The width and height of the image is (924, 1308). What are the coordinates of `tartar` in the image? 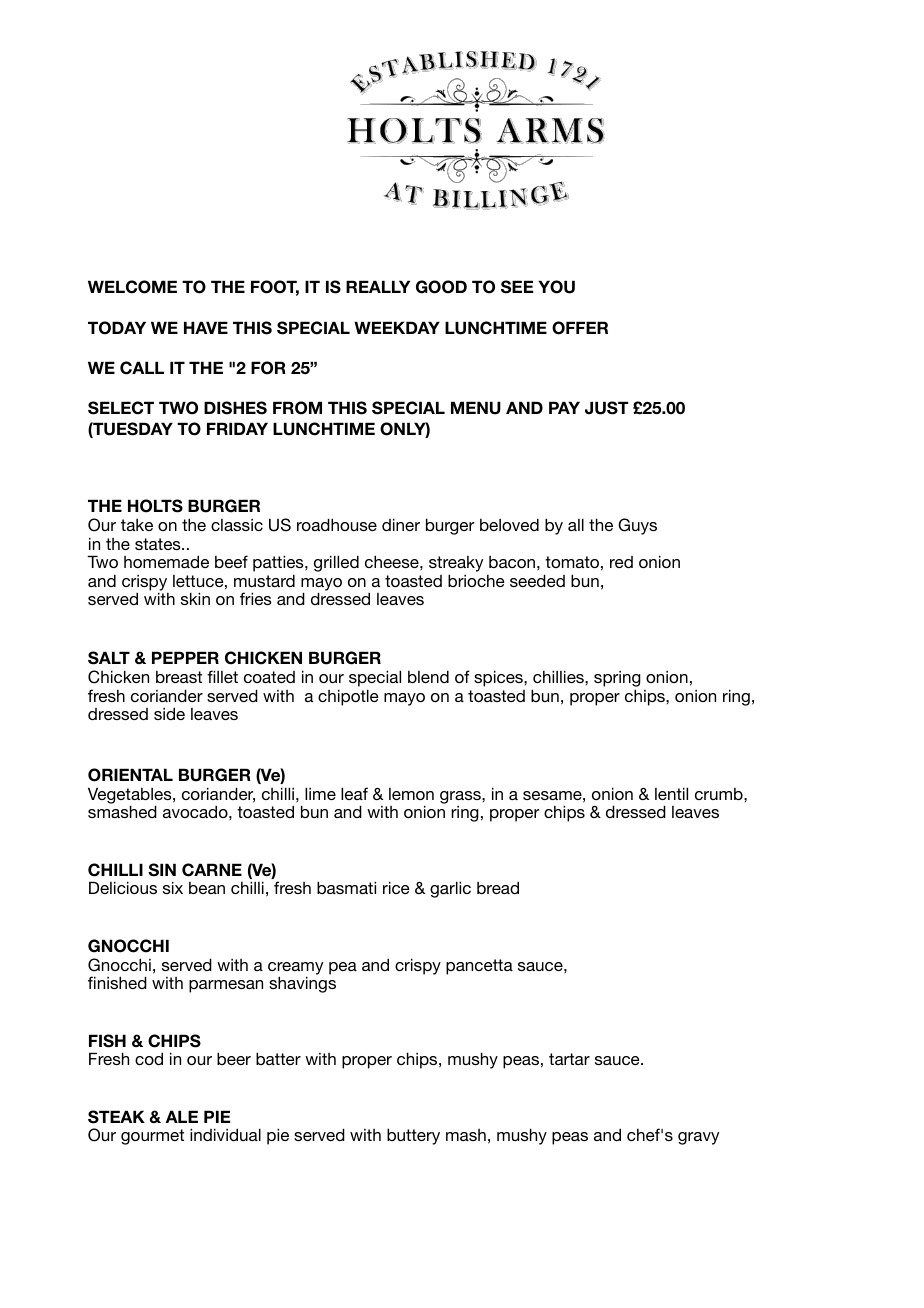 It's located at (569, 1059).
